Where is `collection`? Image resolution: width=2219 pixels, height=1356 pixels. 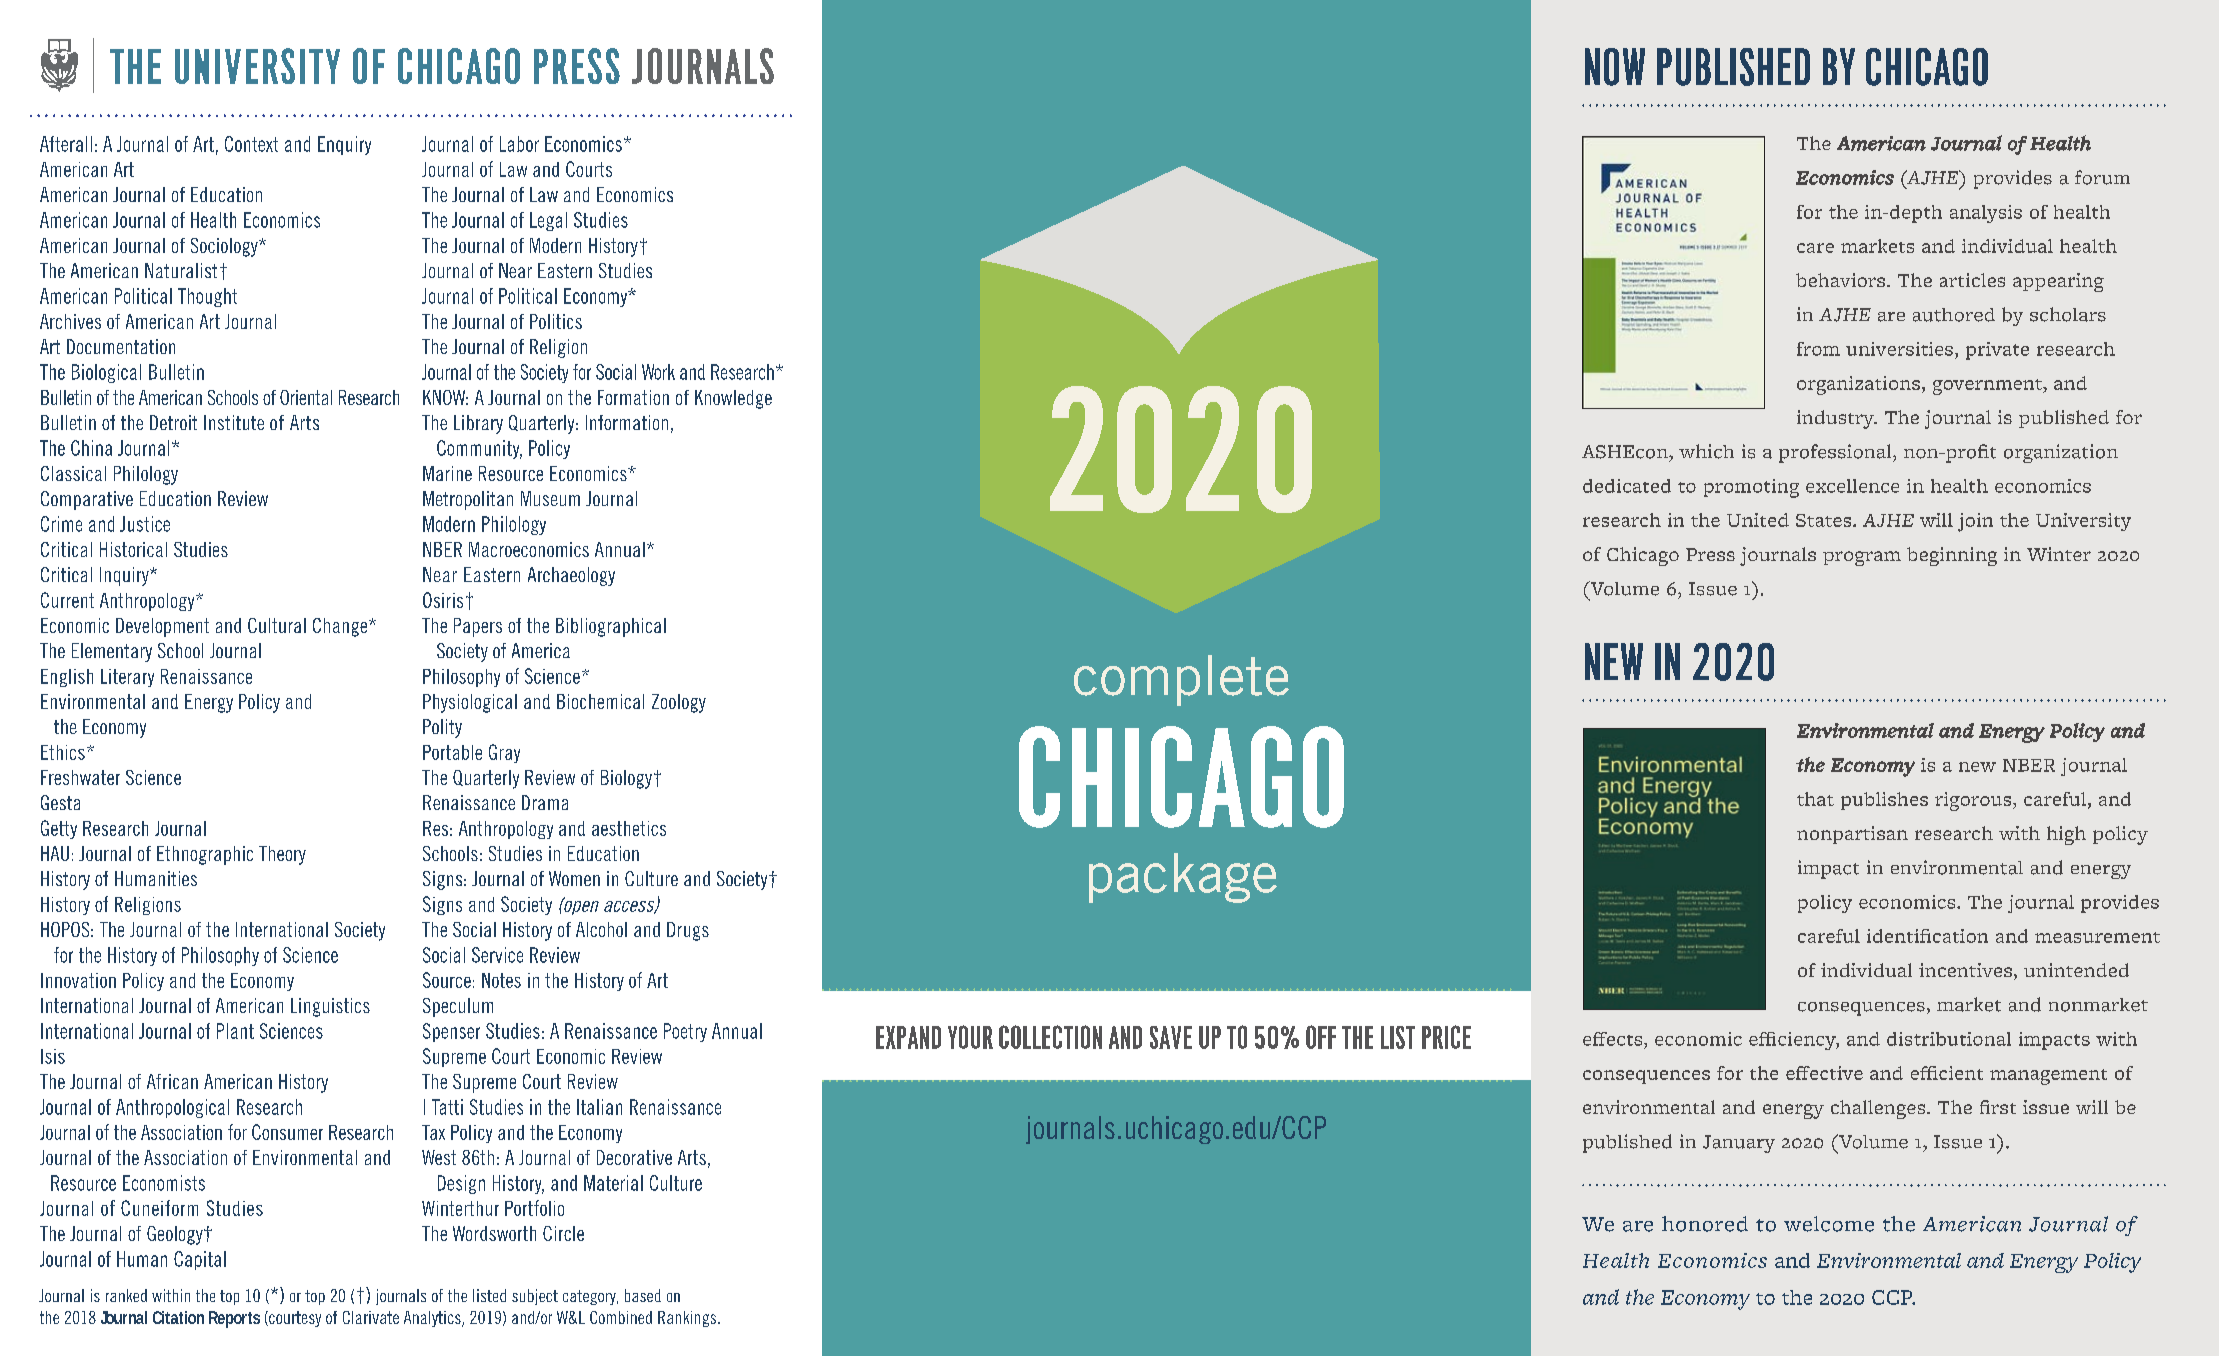
collection is located at coordinates (1050, 1037).
